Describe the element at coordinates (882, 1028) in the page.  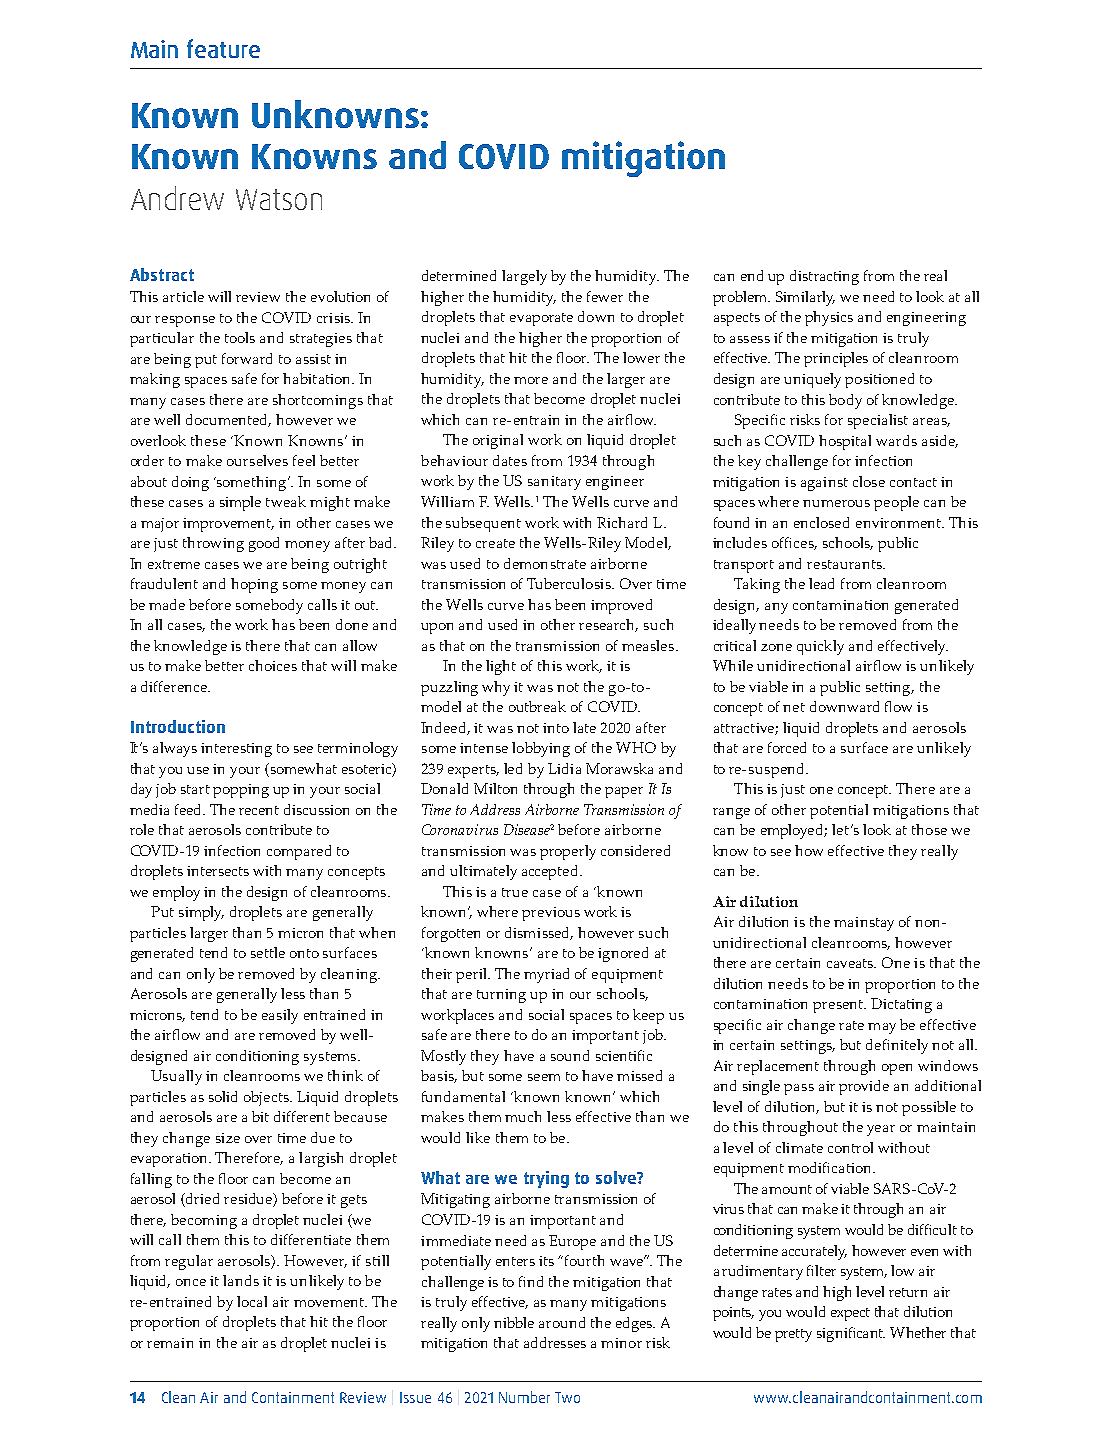
I see `may` at that location.
